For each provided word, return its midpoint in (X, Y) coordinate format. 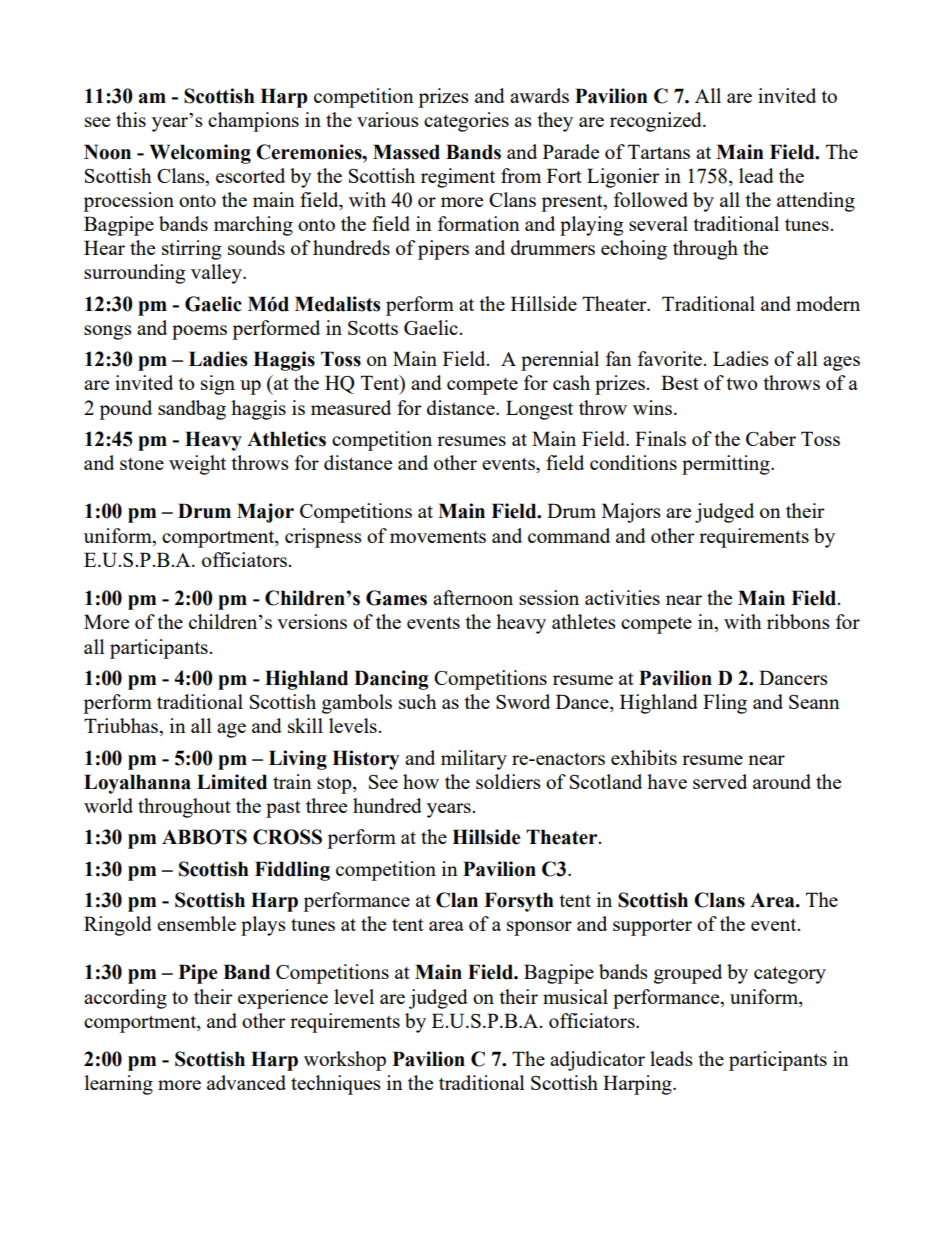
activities (622, 597)
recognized (657, 122)
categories (466, 122)
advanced (246, 1082)
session (549, 597)
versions (312, 621)
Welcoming (200, 154)
